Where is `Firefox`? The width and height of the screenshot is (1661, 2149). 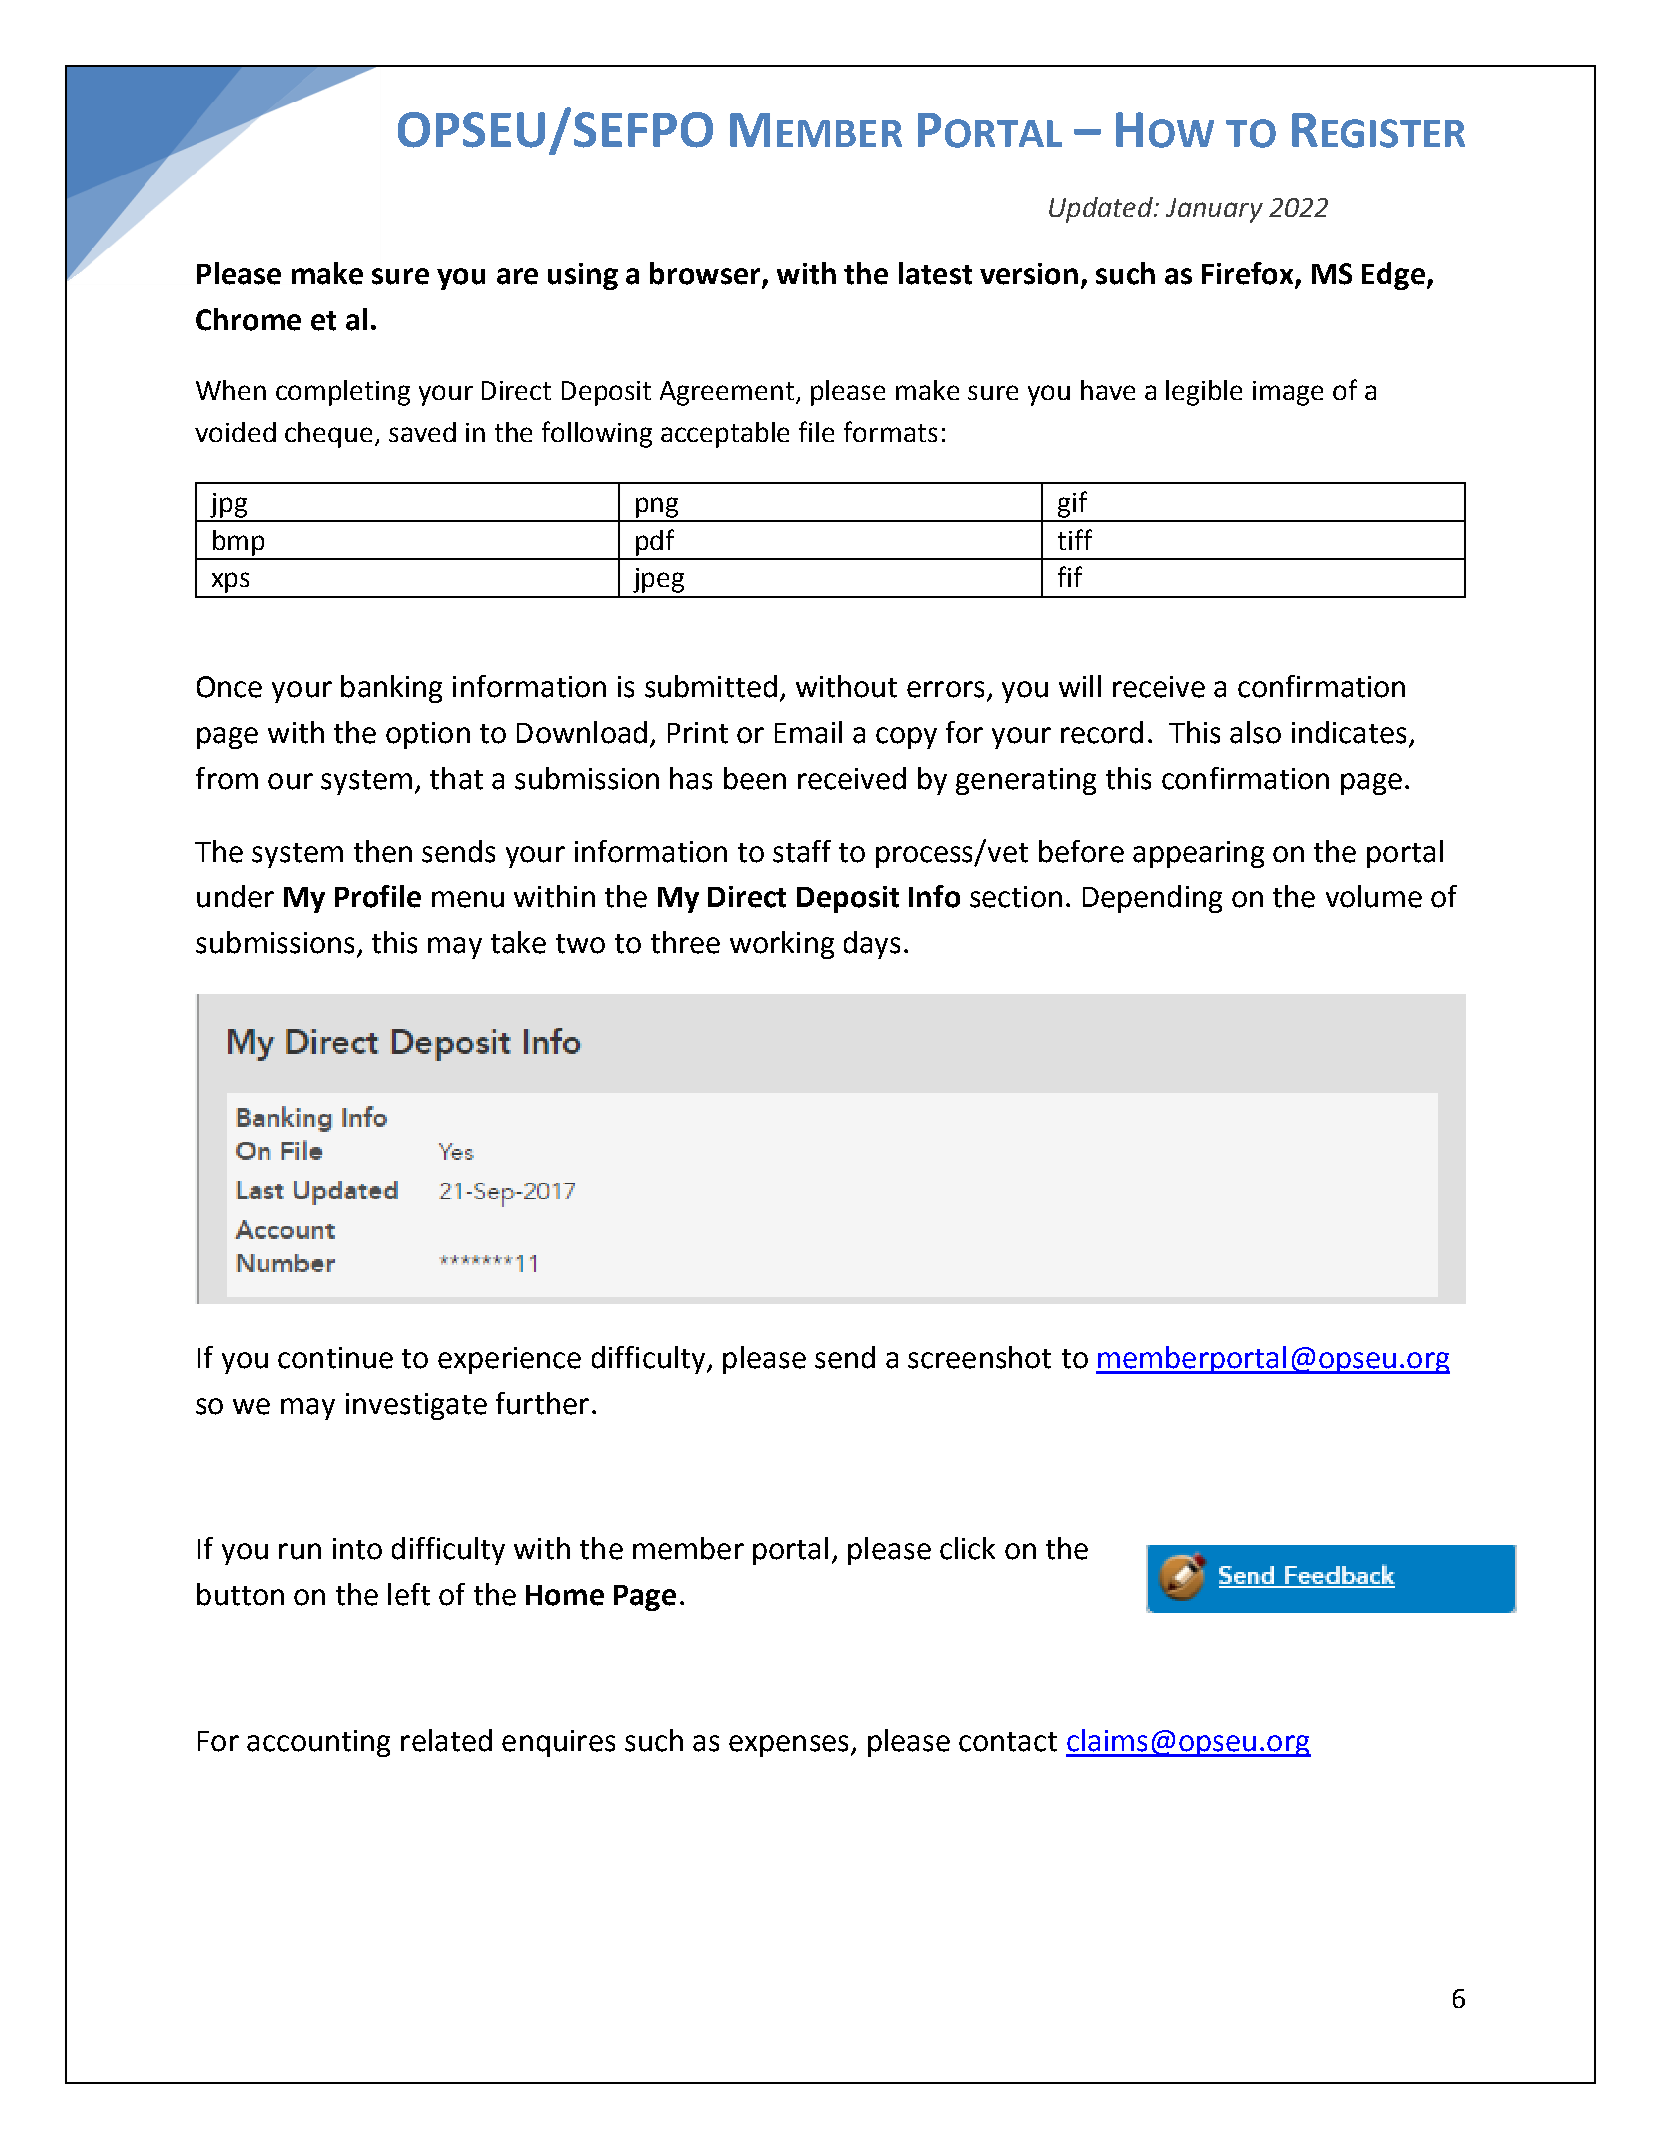 Firefox is located at coordinates (1249, 274).
